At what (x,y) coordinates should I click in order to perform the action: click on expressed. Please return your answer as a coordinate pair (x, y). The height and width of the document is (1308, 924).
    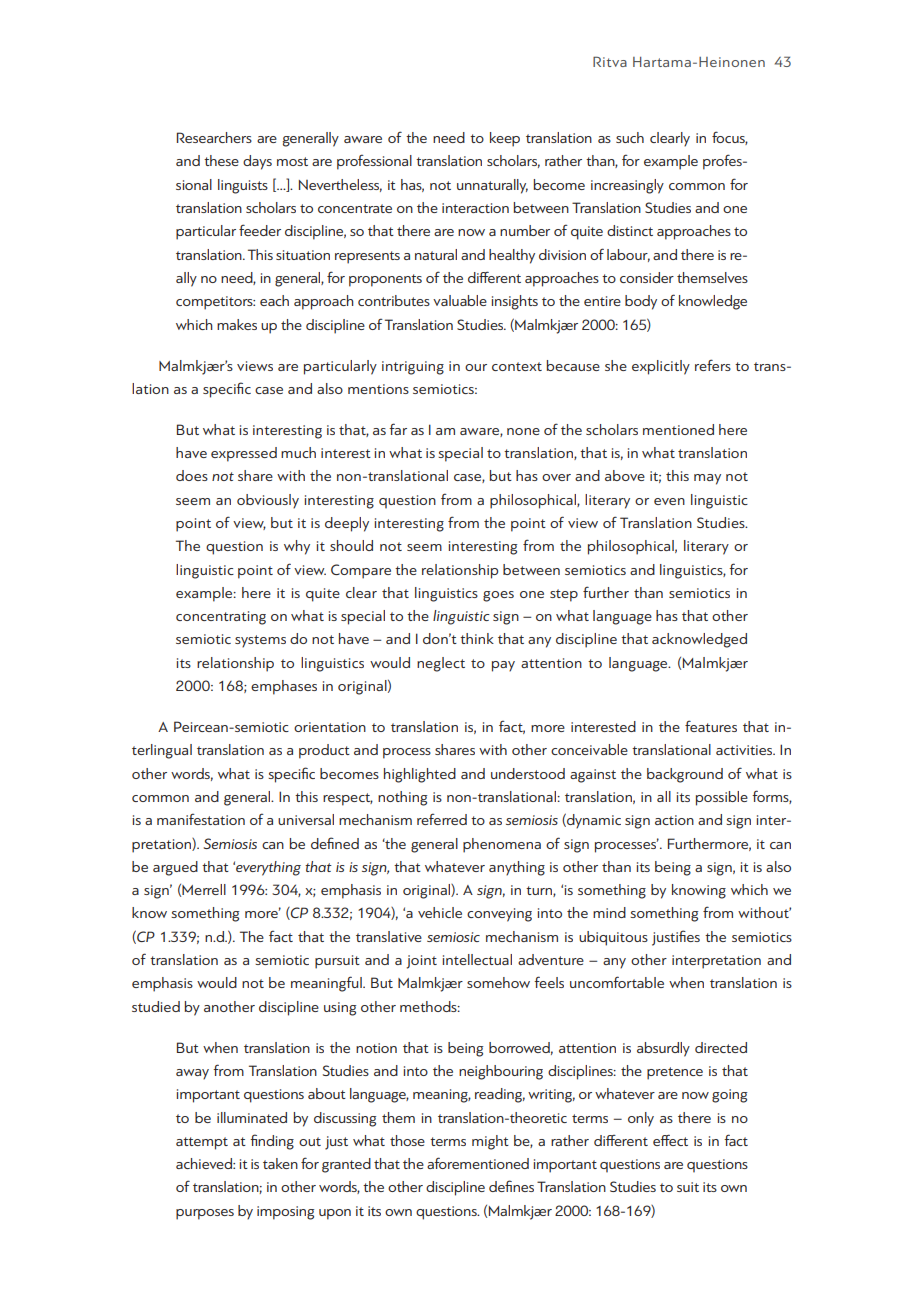
    Looking at the image, I should click on (244, 454).
